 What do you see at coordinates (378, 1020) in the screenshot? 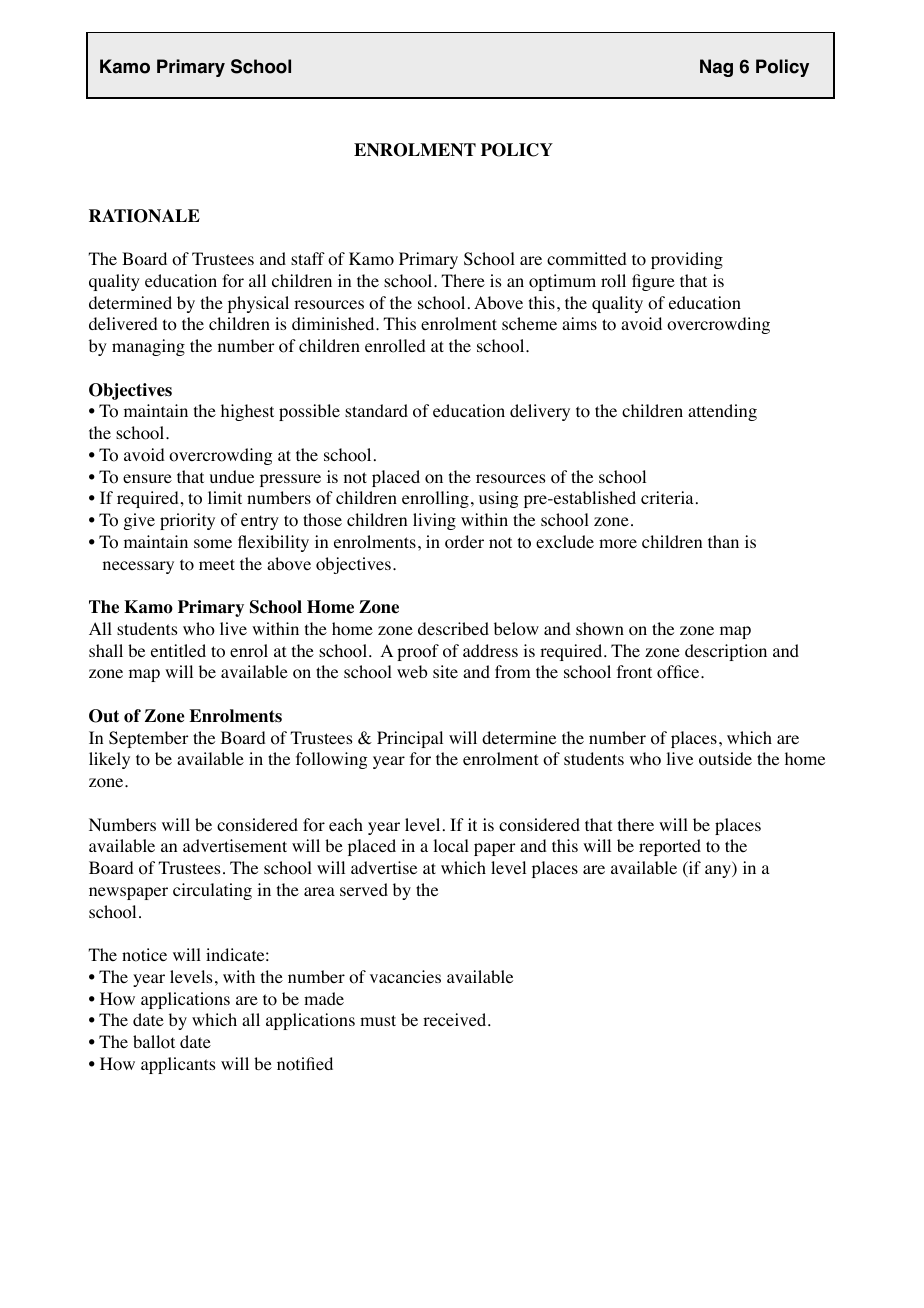
I see `must` at bounding box center [378, 1020].
